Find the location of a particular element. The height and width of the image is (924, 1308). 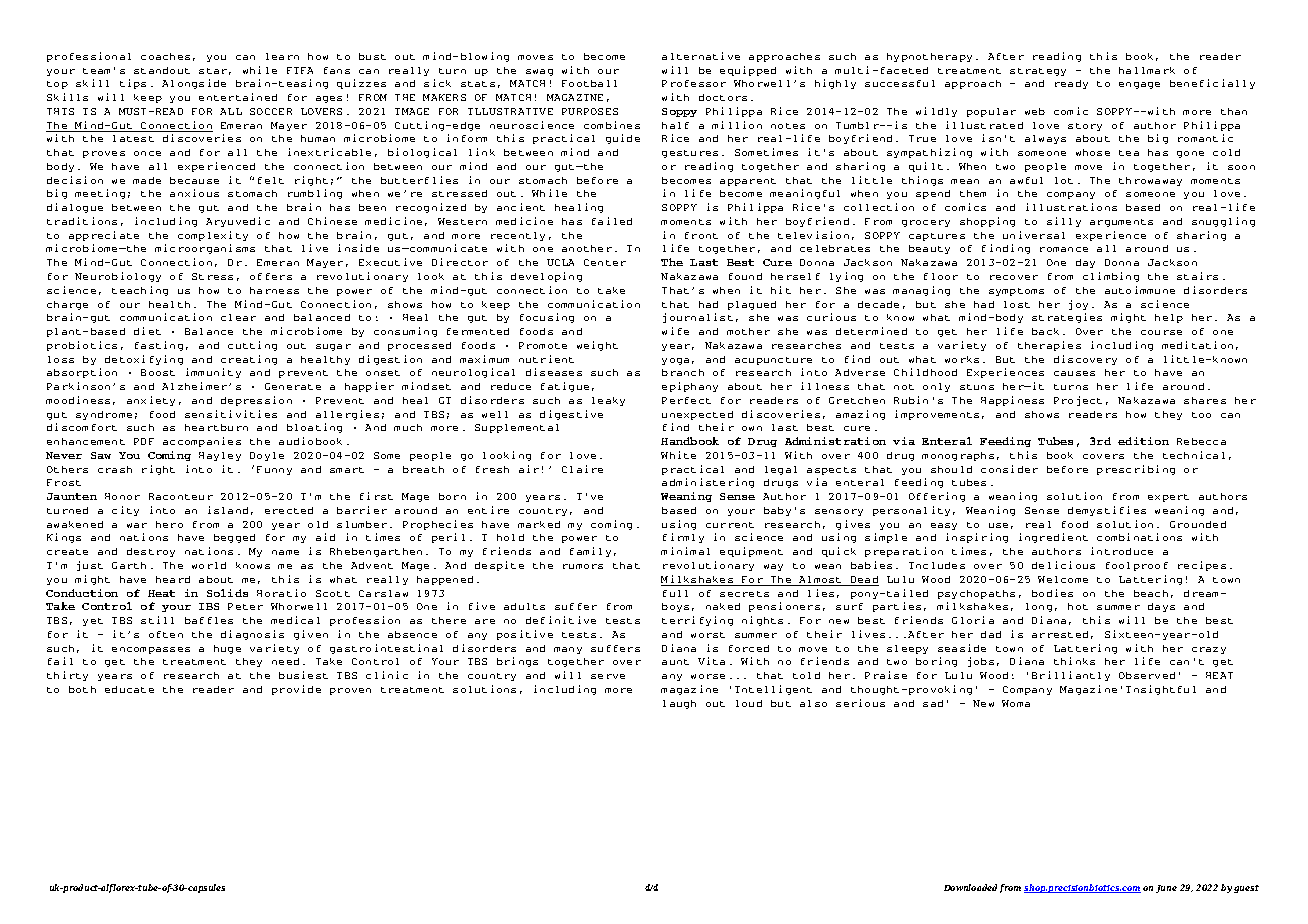

standout is located at coordinates (162, 70).
